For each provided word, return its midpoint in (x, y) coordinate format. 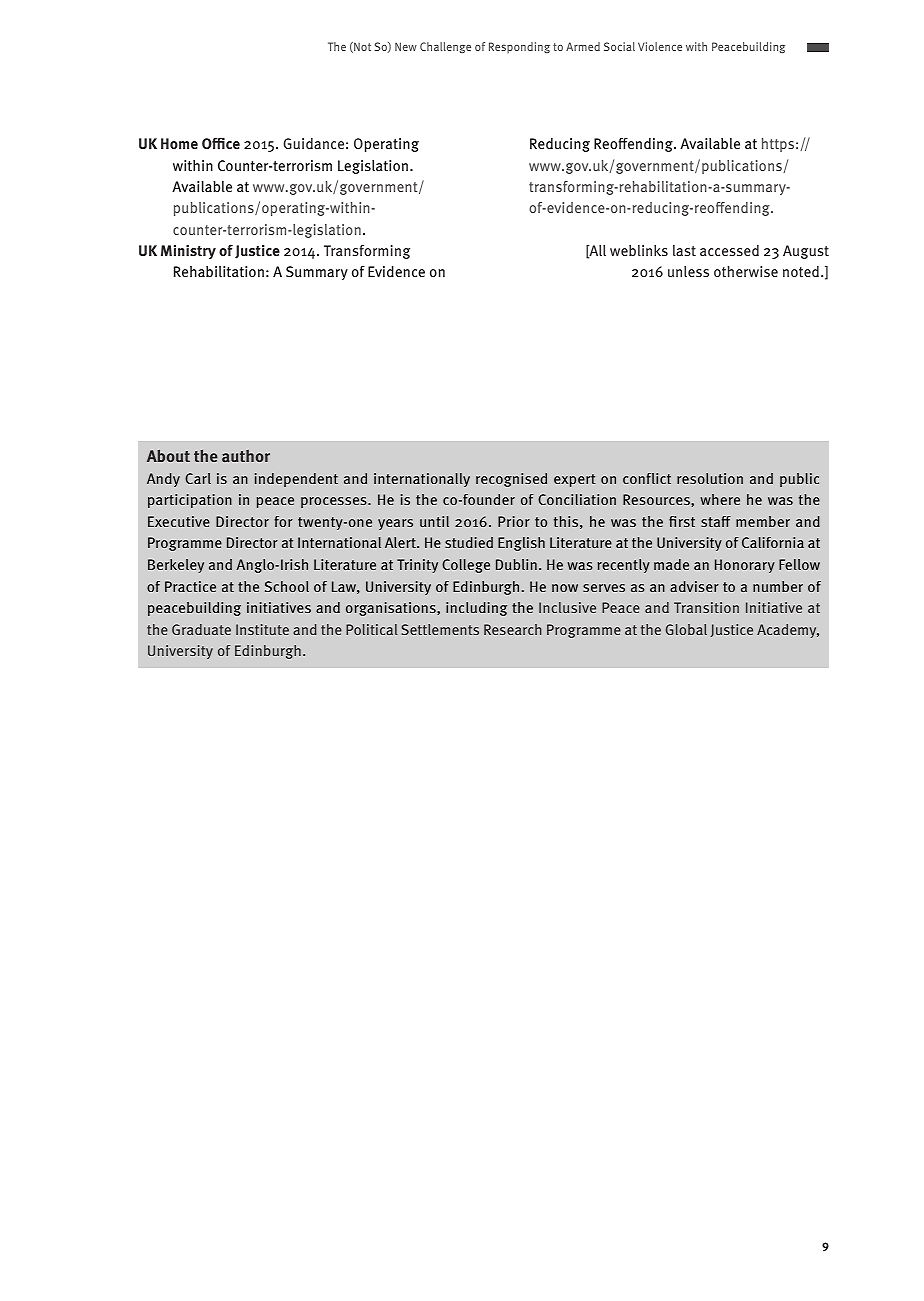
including (476, 609)
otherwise (746, 271)
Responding (519, 47)
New (406, 46)
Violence (660, 46)
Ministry (188, 252)
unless (688, 271)
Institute (262, 629)
